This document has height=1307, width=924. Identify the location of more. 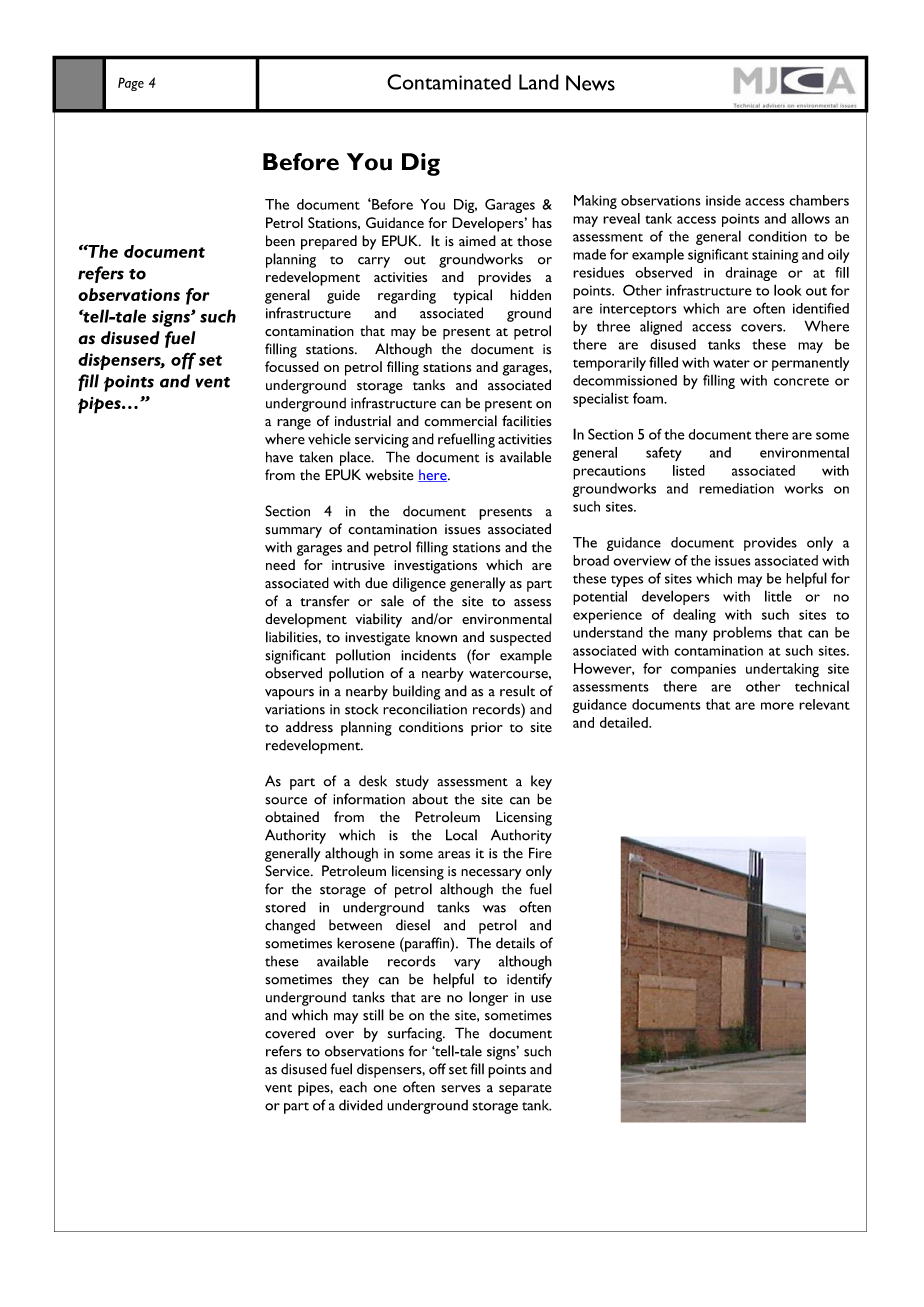
(777, 706).
